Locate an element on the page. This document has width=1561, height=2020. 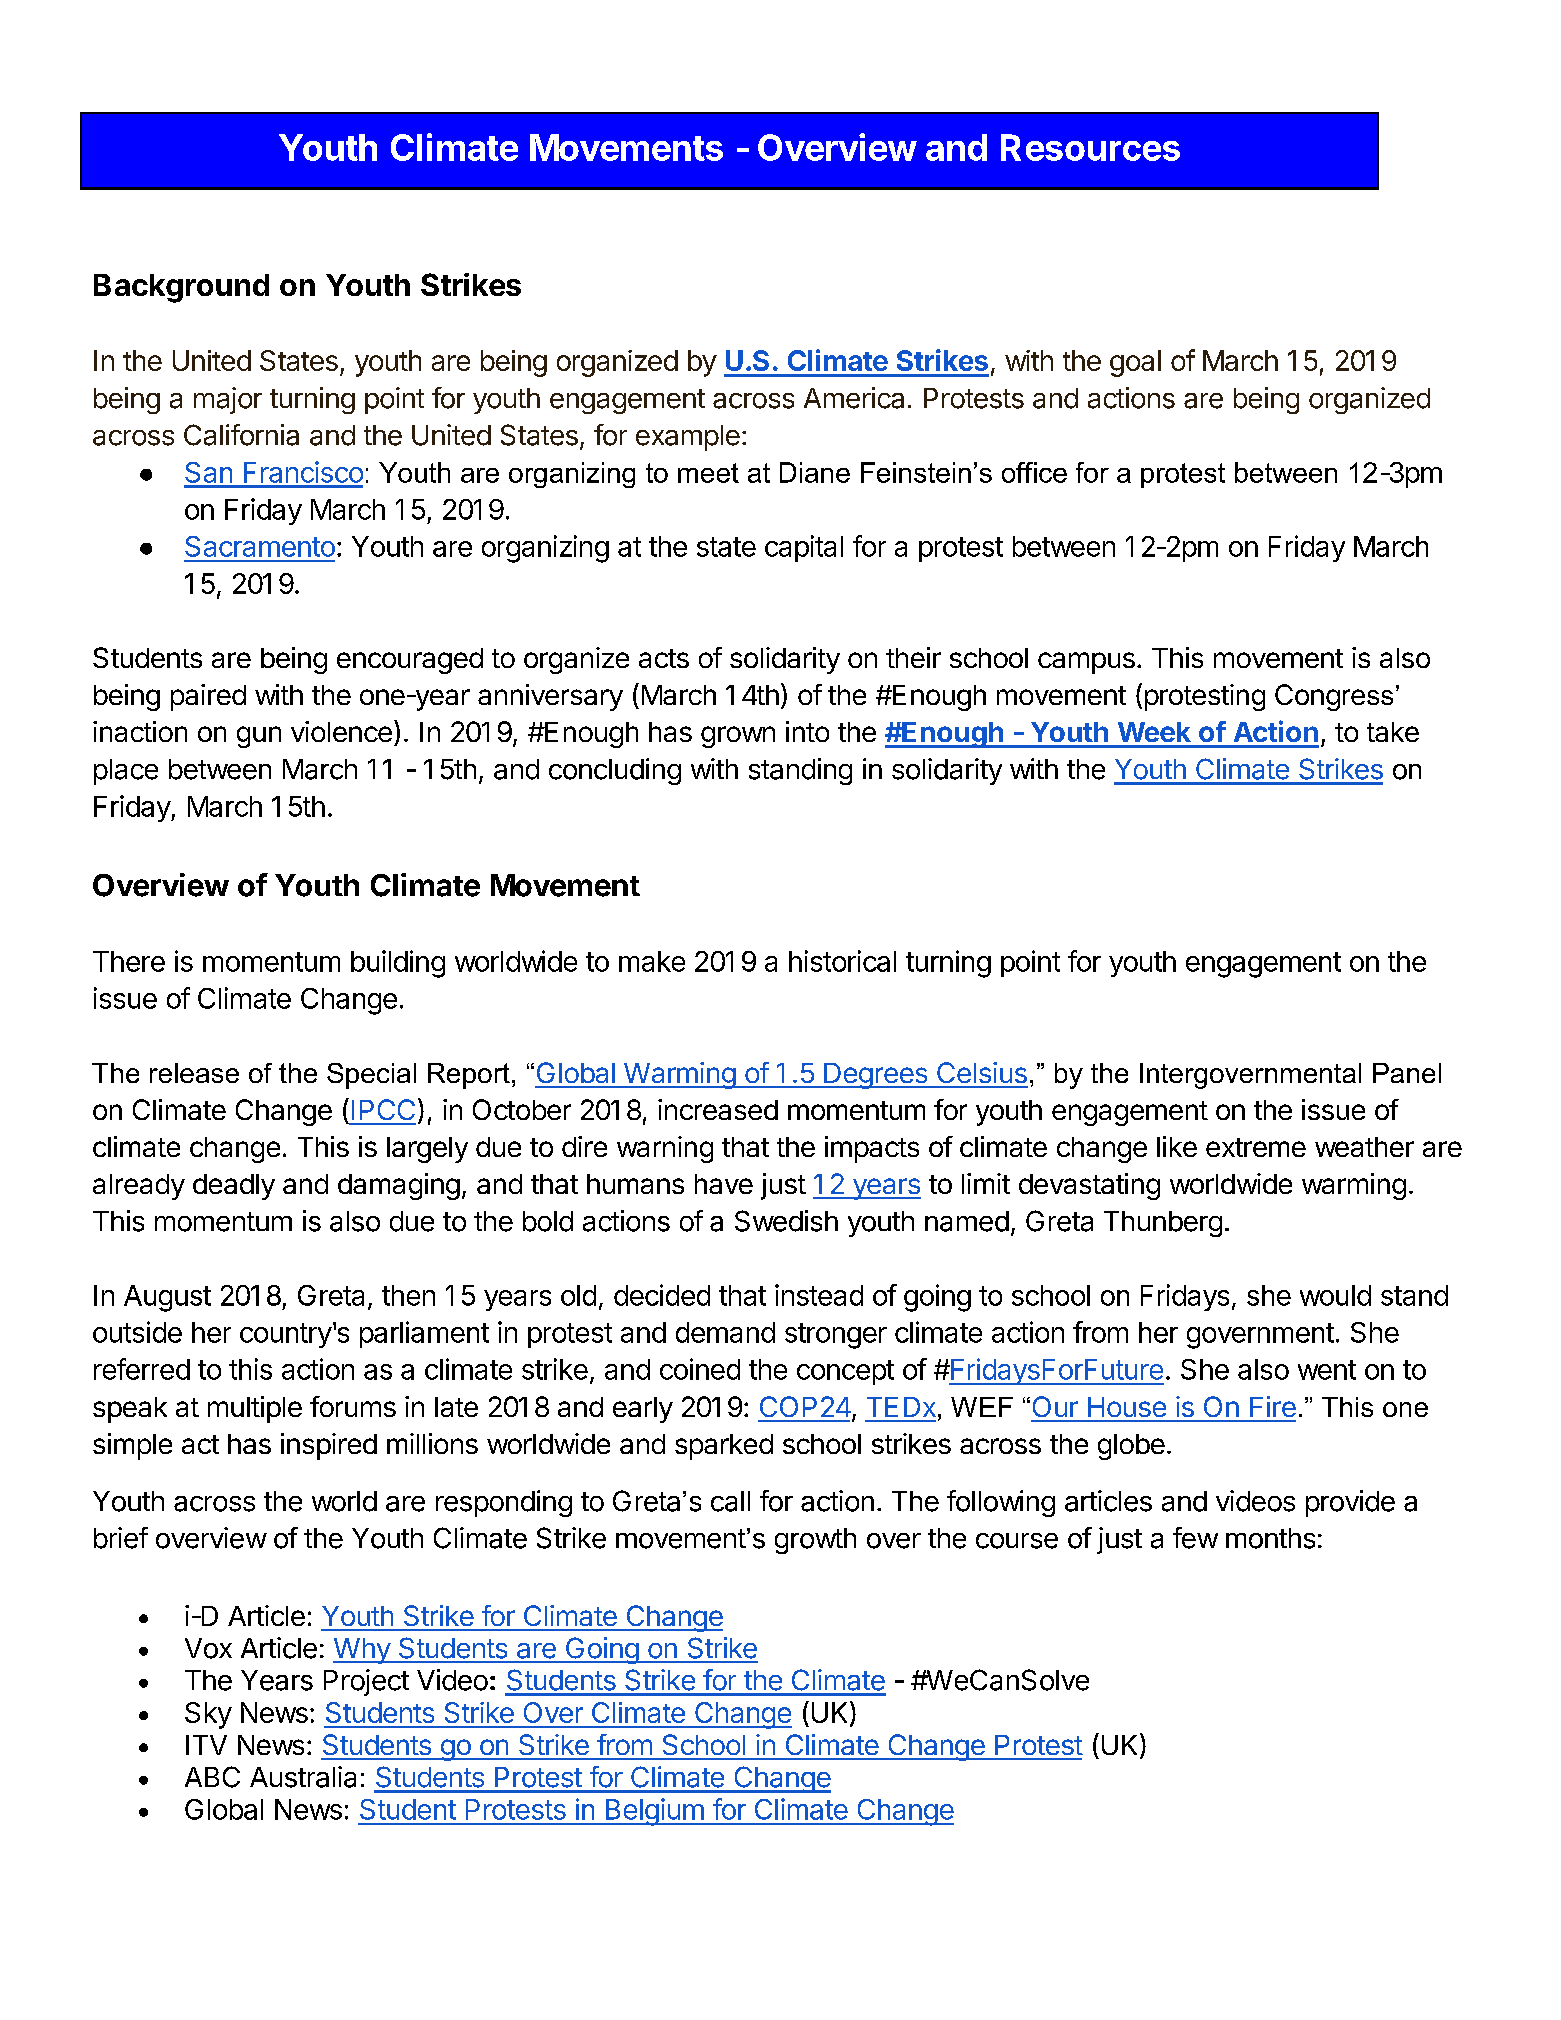
Australia is located at coordinates (303, 1777).
